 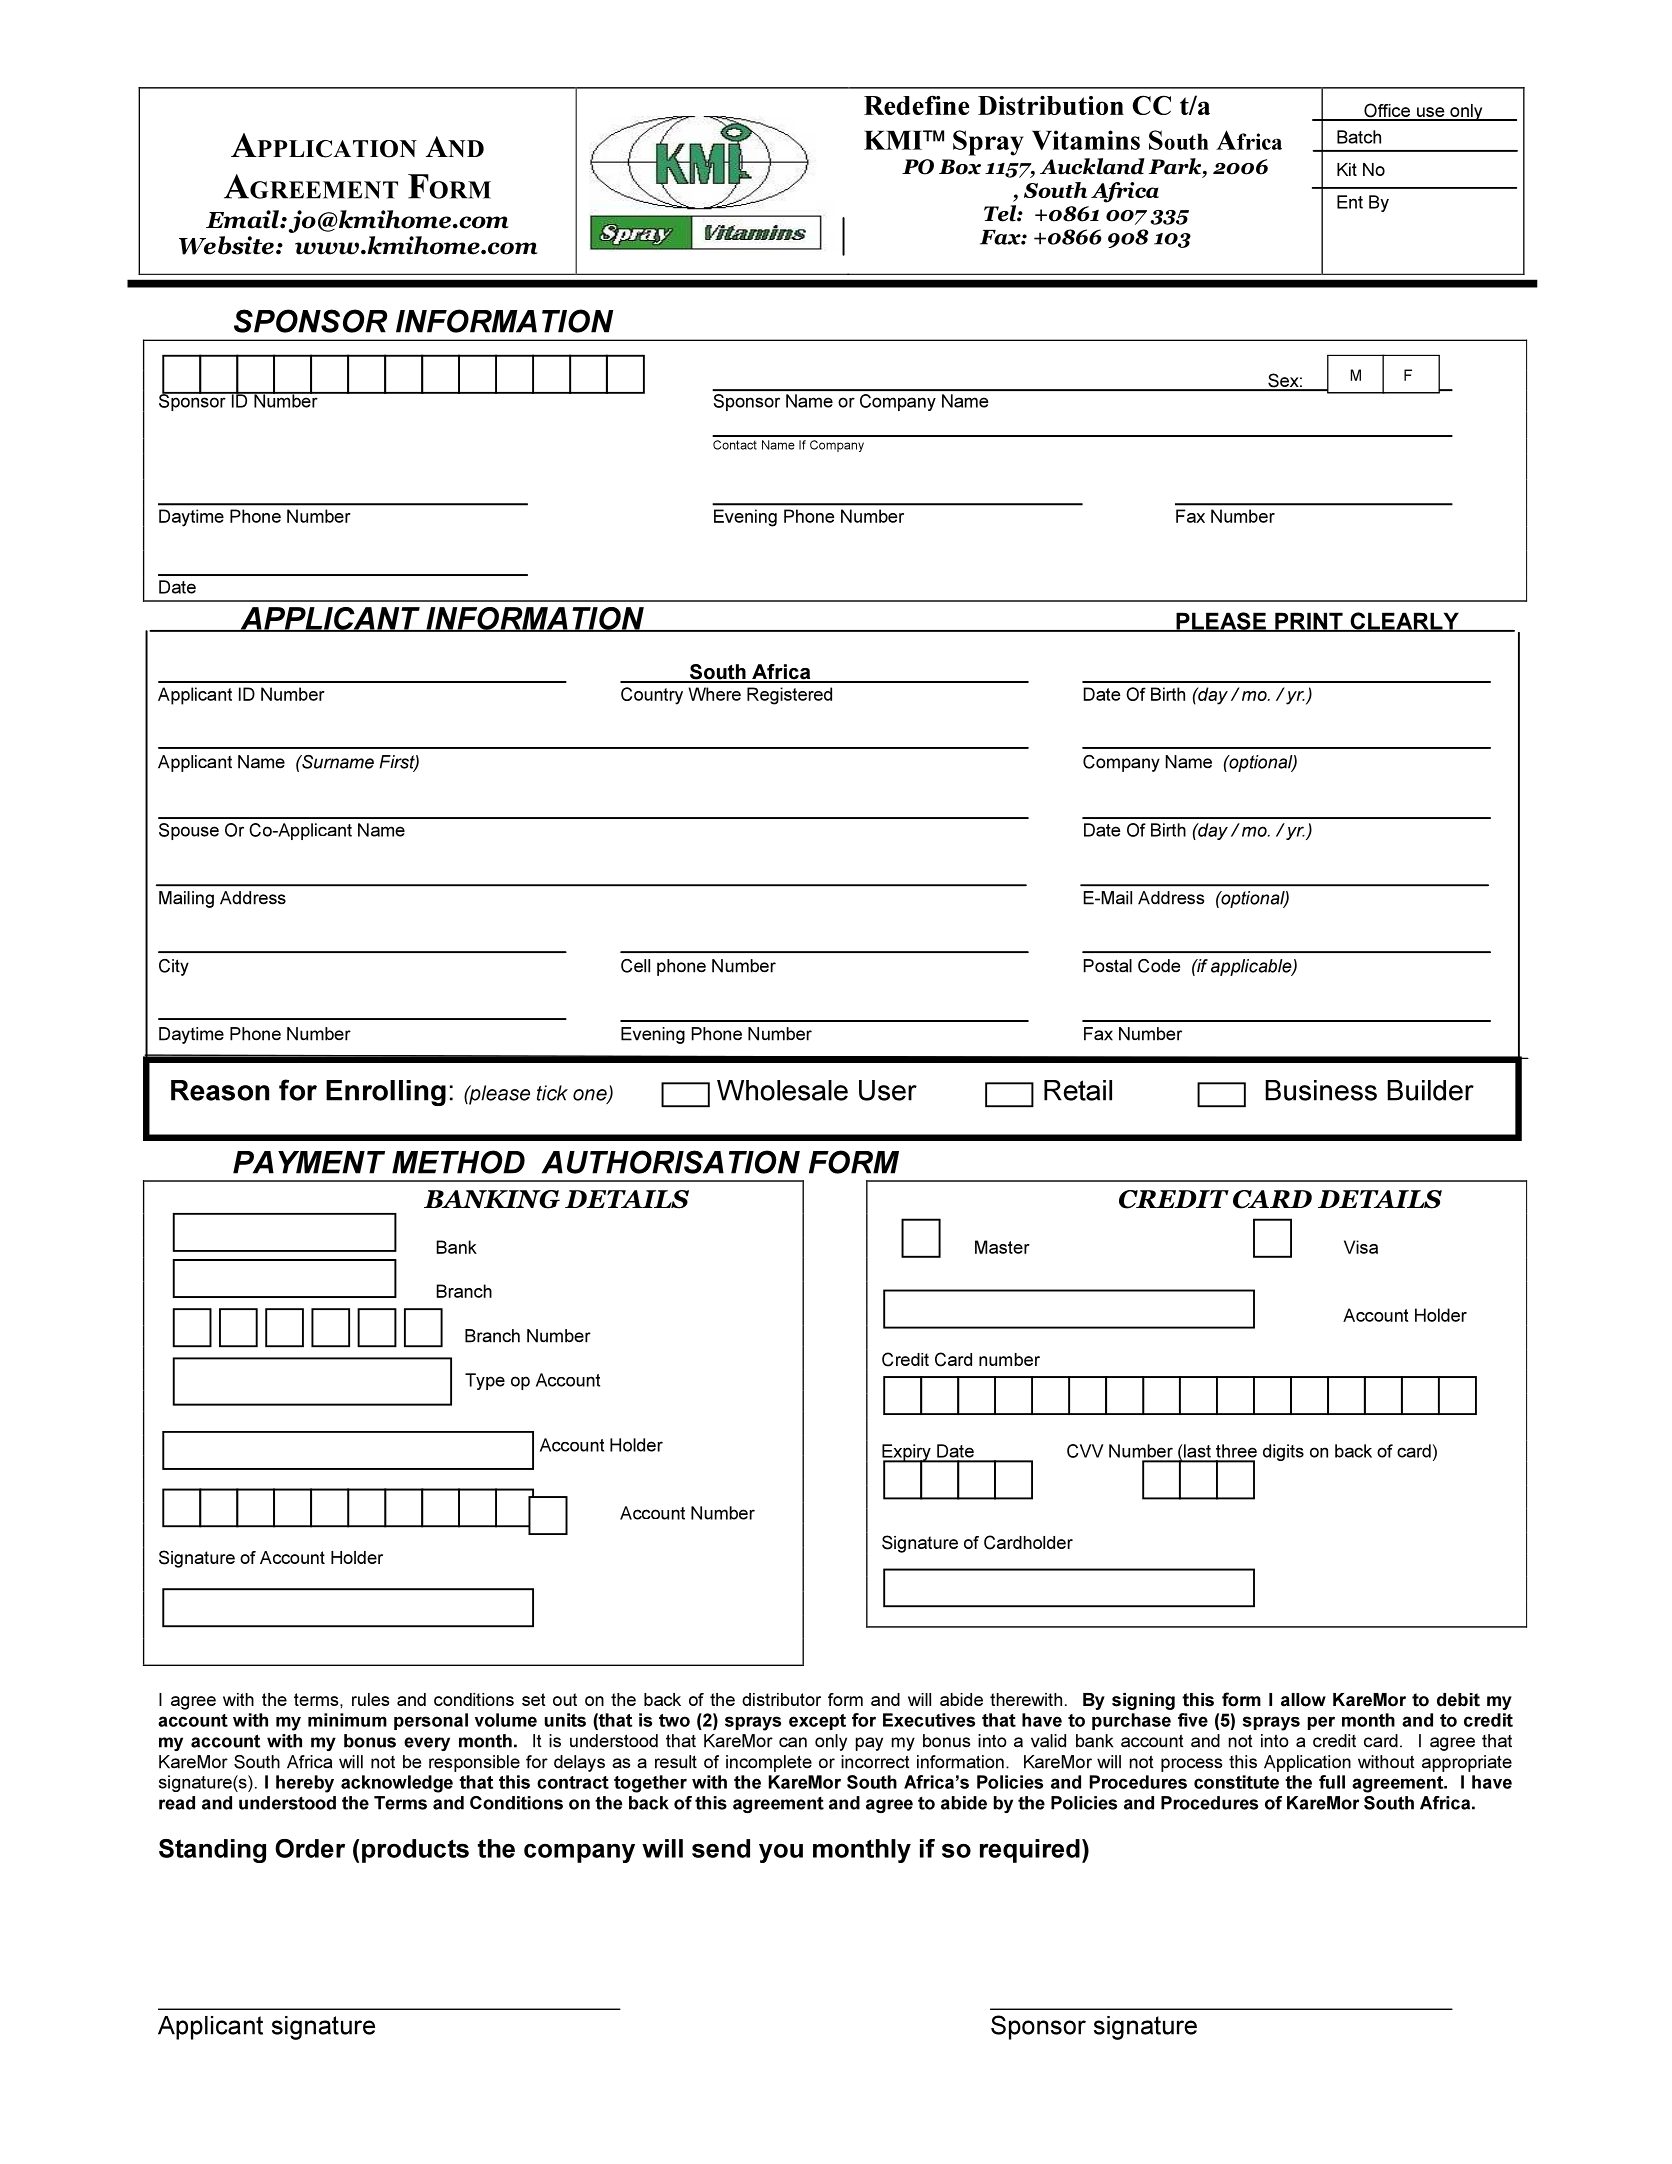 What do you see at coordinates (1159, 966) in the screenshot?
I see `Code` at bounding box center [1159, 966].
